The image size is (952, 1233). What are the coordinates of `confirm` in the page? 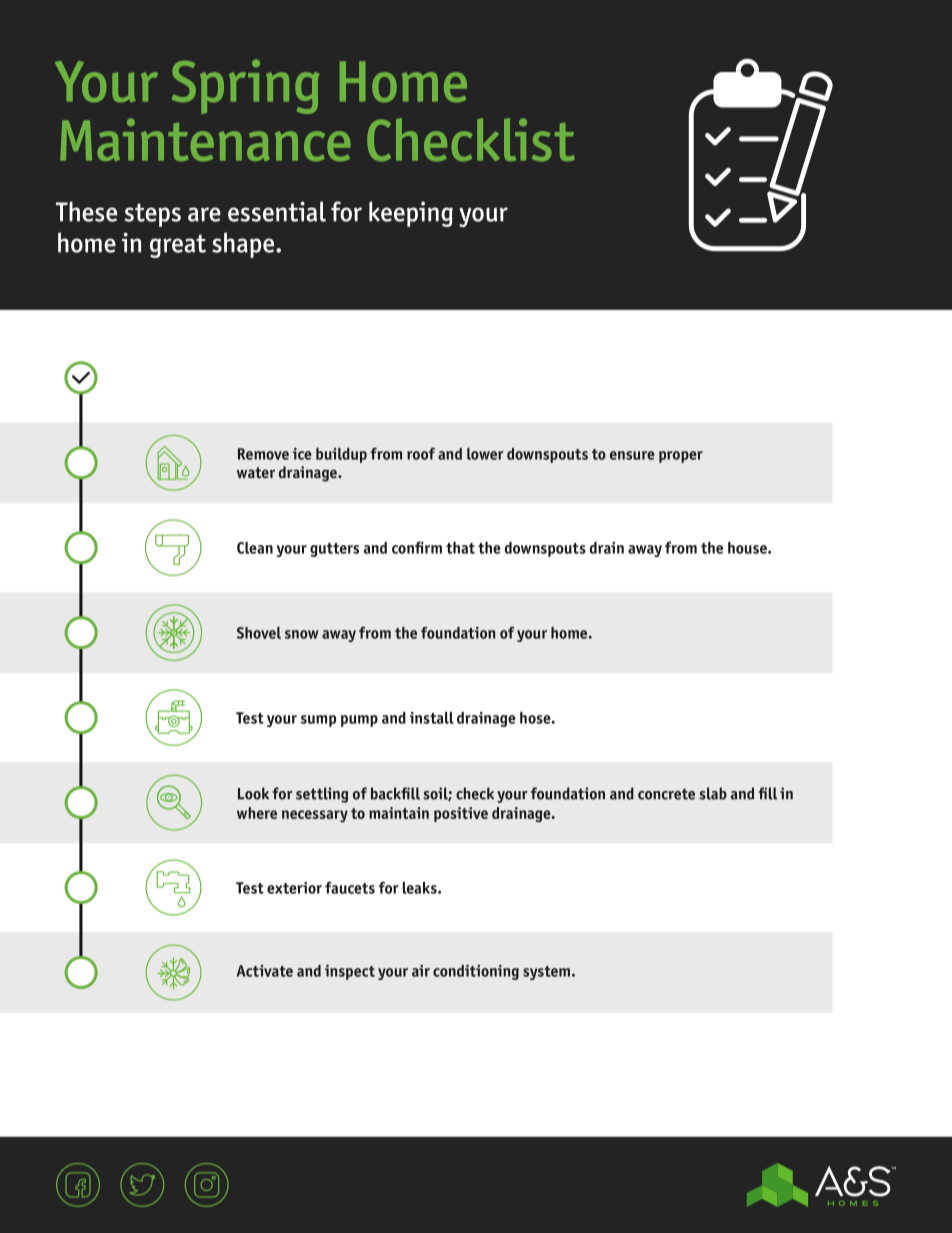 It's located at (417, 547).
